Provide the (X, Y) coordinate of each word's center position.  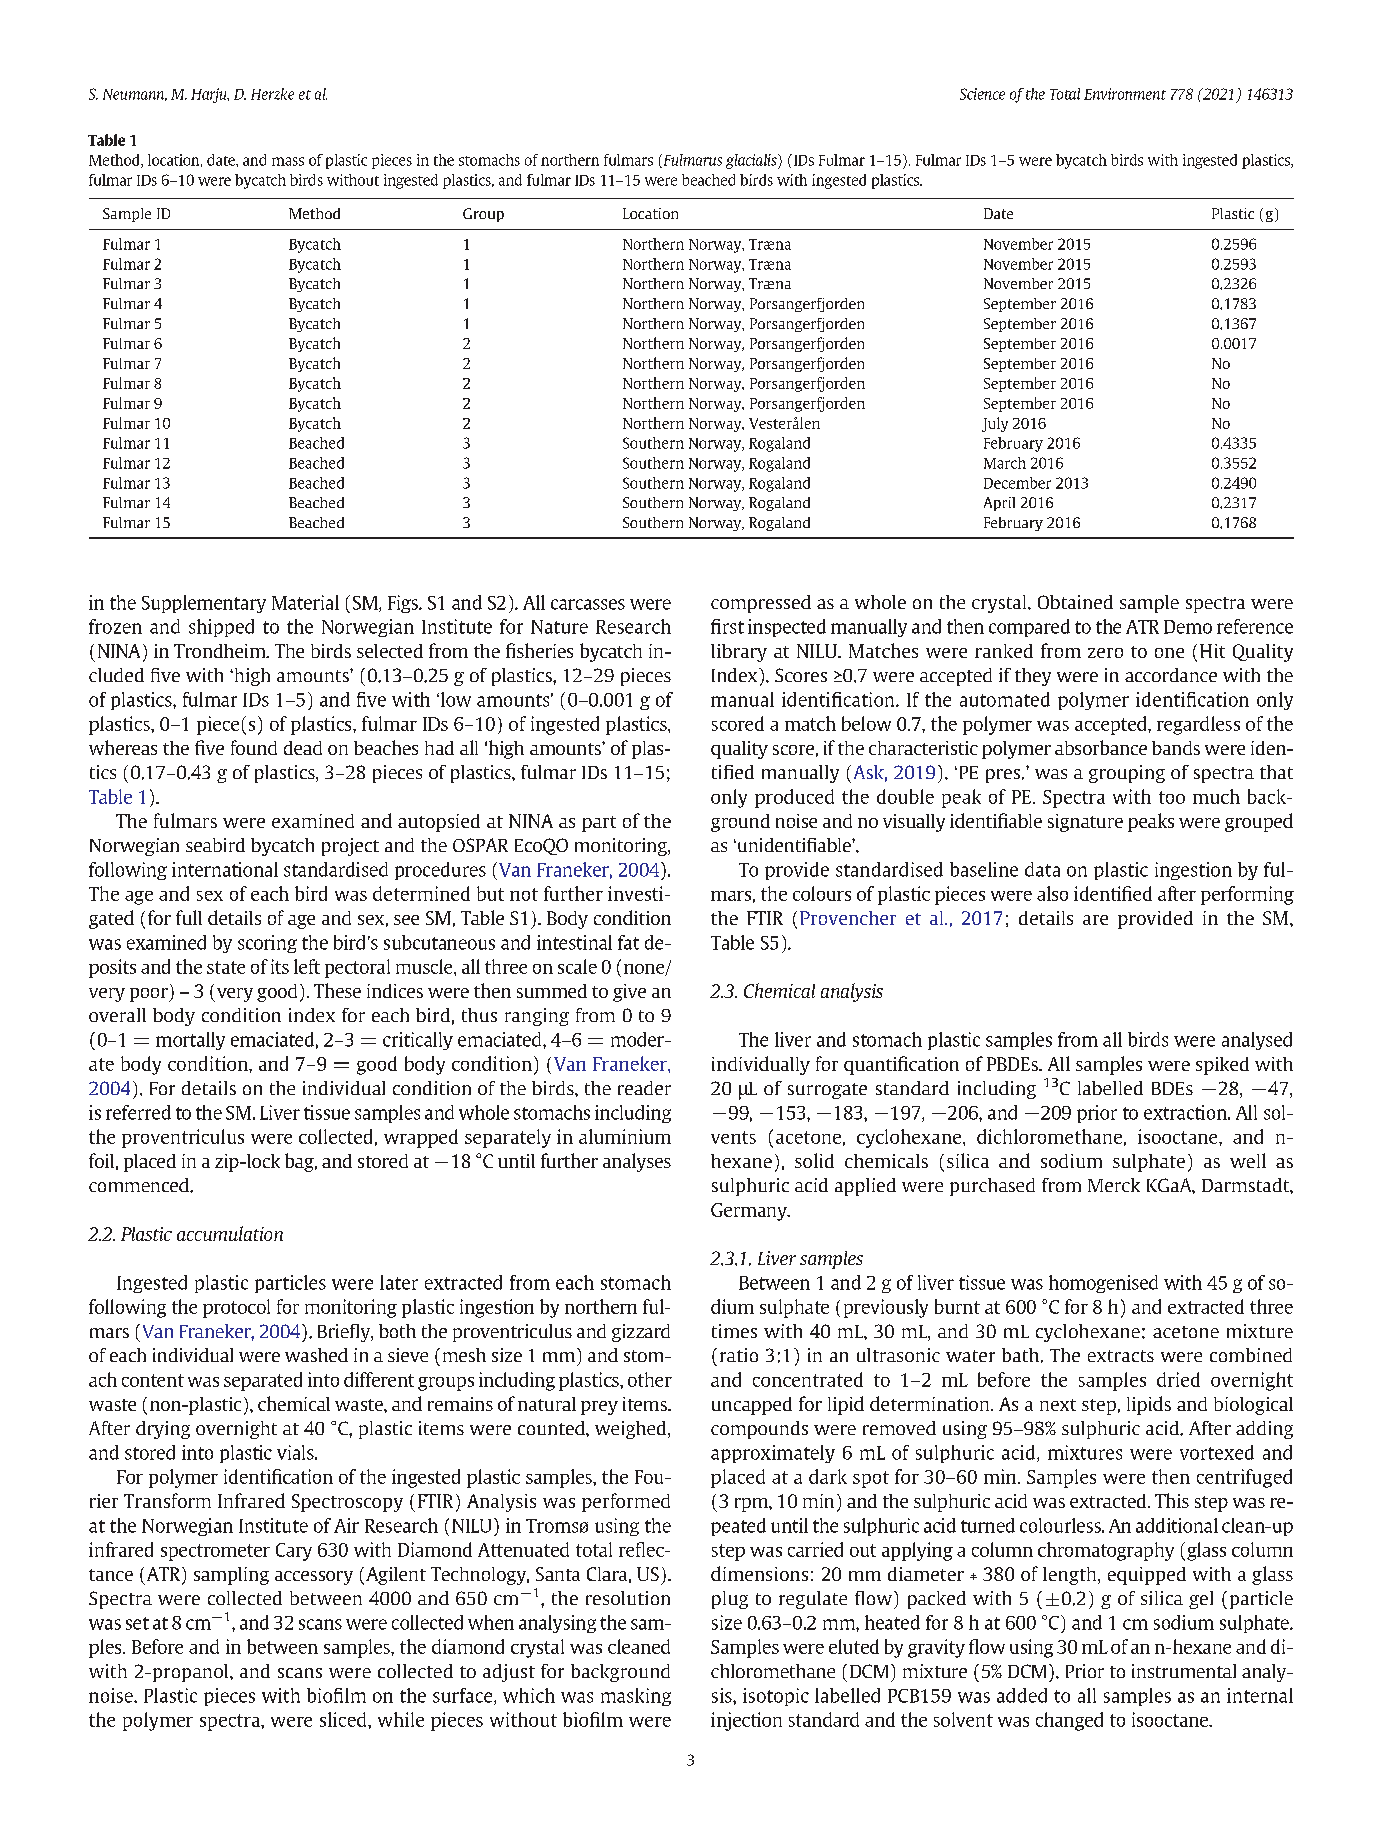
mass (288, 161)
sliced (344, 1719)
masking (636, 1697)
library (739, 653)
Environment (1125, 94)
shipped (221, 628)
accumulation (230, 1233)
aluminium (625, 1136)
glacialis (752, 161)
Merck (1114, 1185)
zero (1105, 653)
